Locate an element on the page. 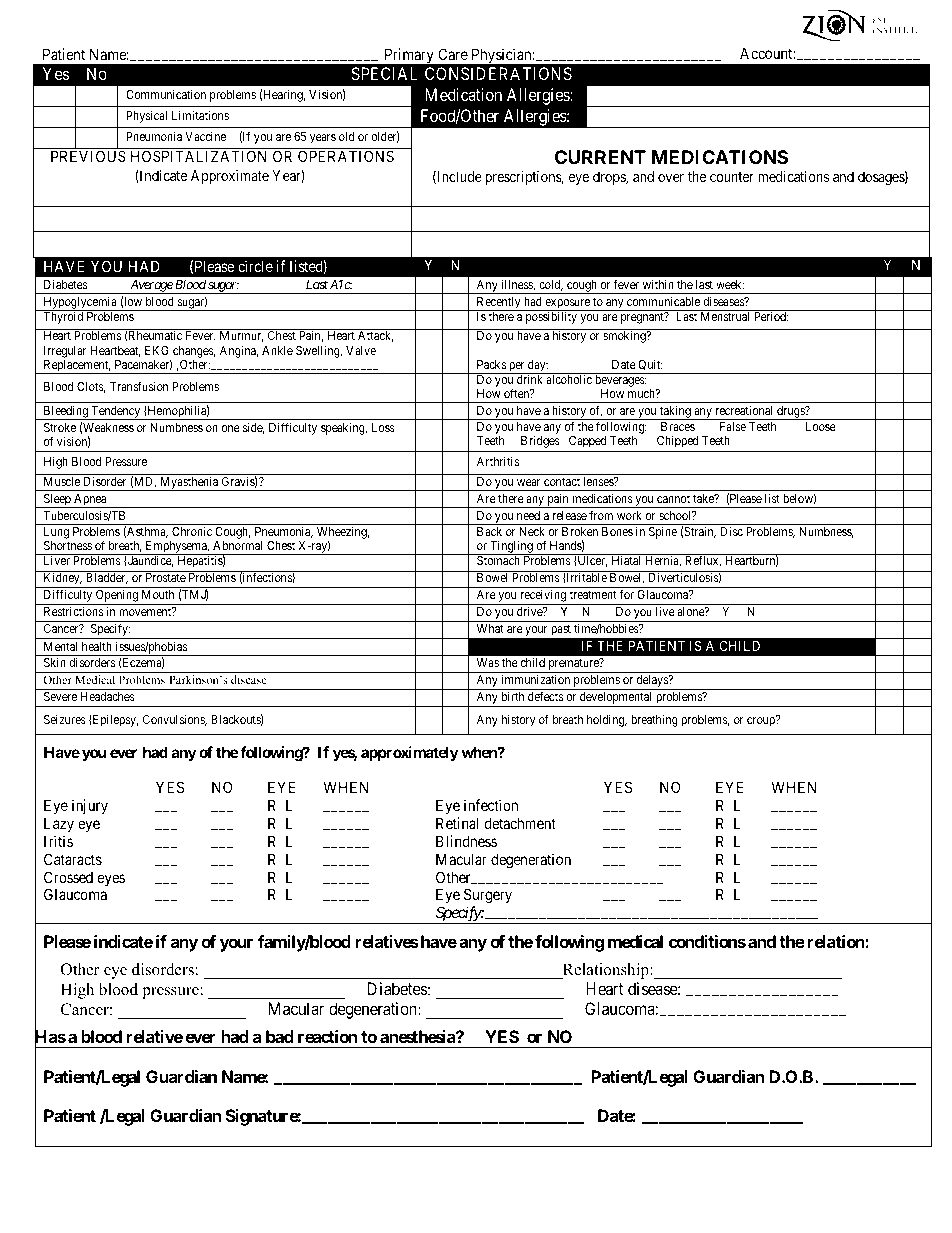 The width and height of the document is (952, 1233). Disc is located at coordinates (731, 531).
